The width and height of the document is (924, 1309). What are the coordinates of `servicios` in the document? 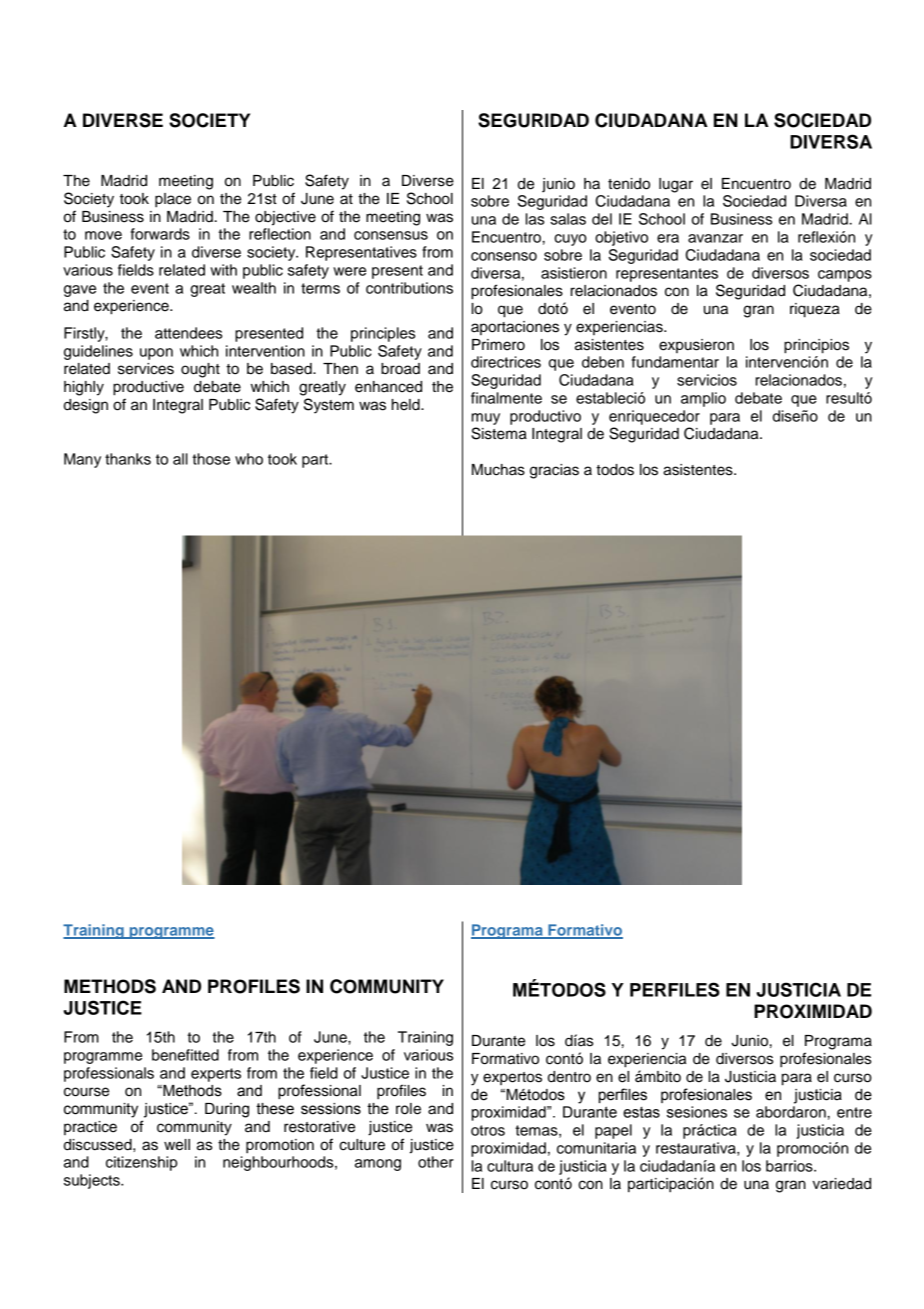 It's located at (707, 380).
